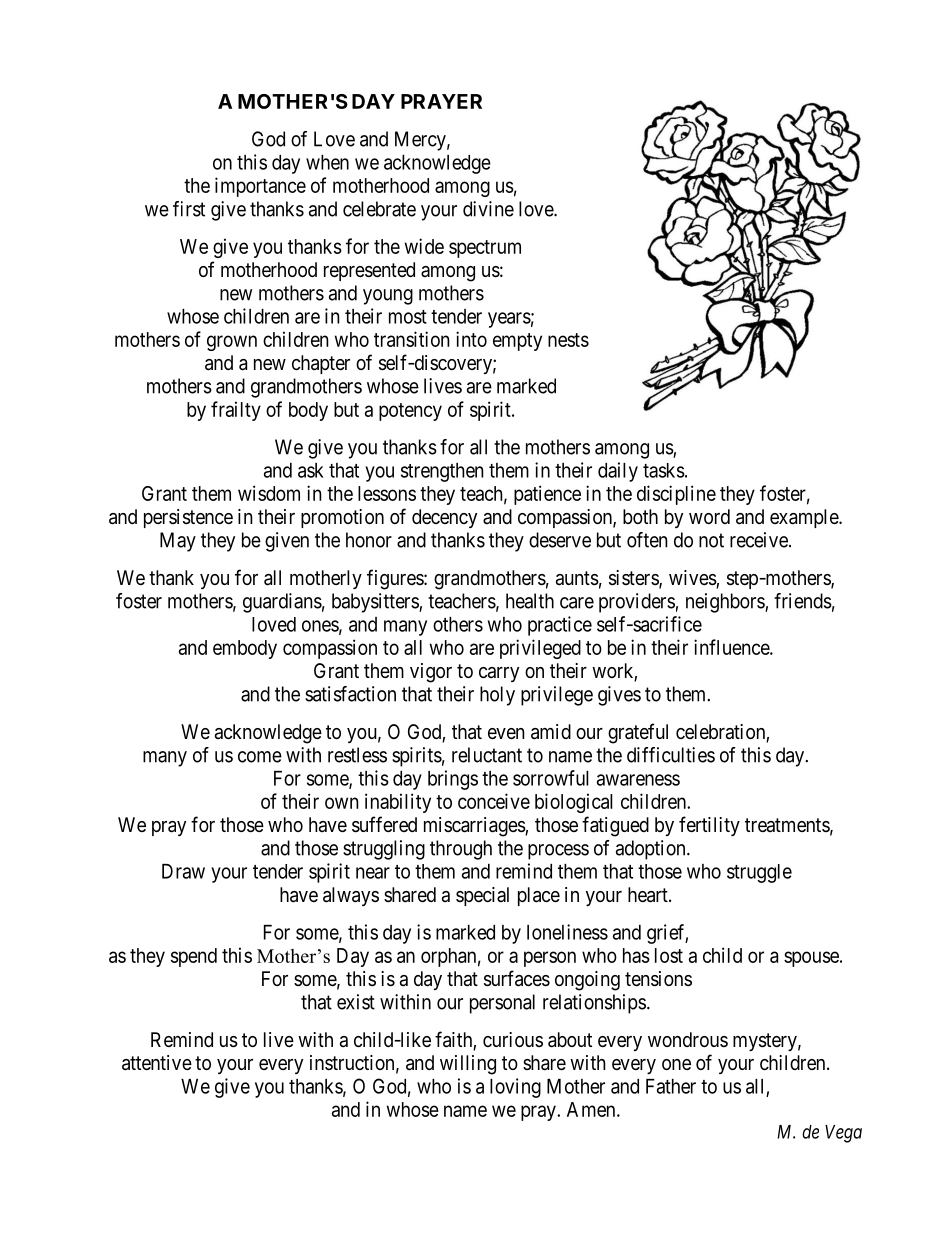 This screenshot has height=1233, width=952. Describe the element at coordinates (282, 603) in the screenshot. I see `guardians` at that location.
